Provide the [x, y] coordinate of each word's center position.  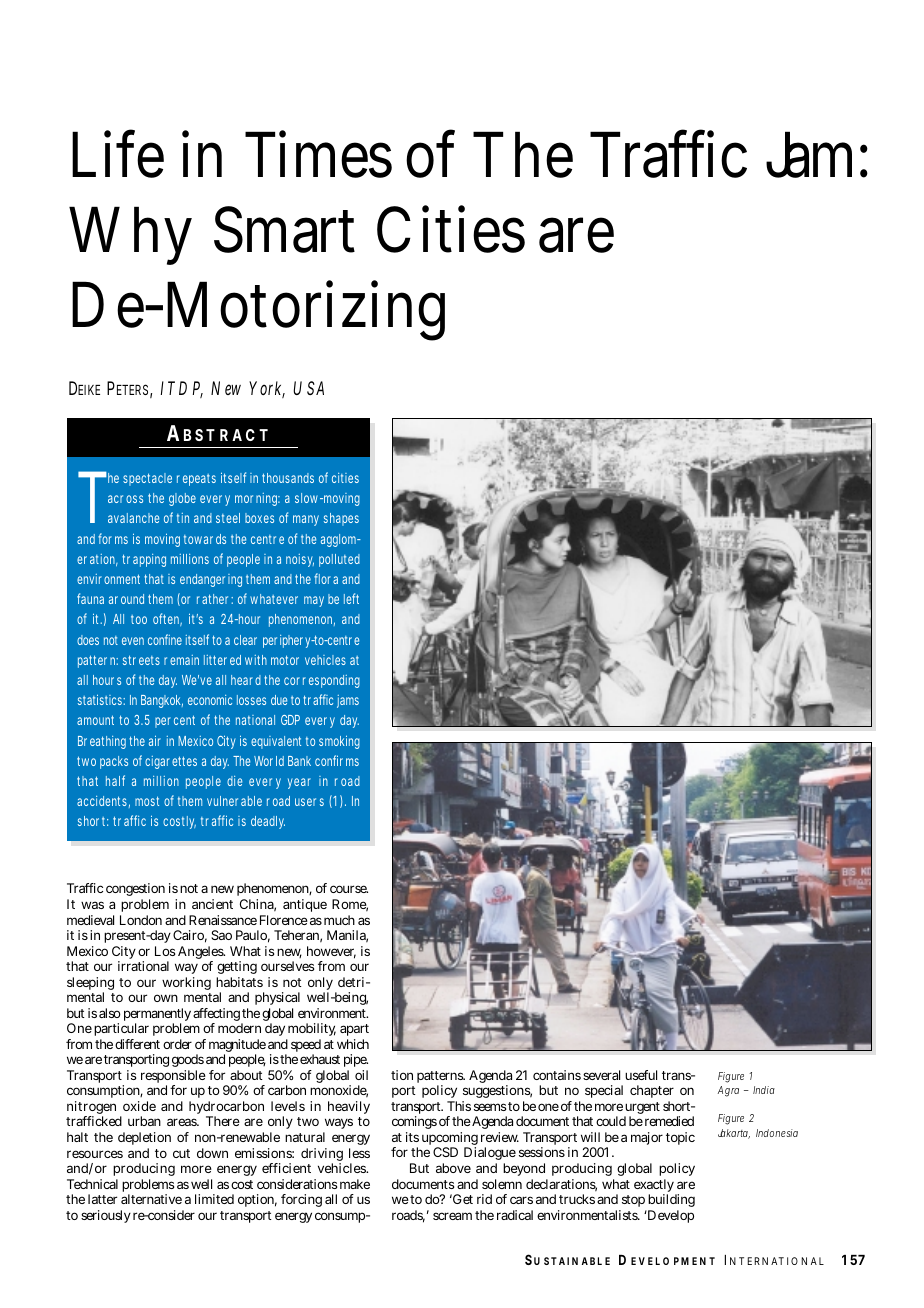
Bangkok [162, 701]
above [453, 1168]
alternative [151, 1199]
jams [348, 701]
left [351, 598]
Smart [284, 229]
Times [318, 154]
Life [118, 153]
